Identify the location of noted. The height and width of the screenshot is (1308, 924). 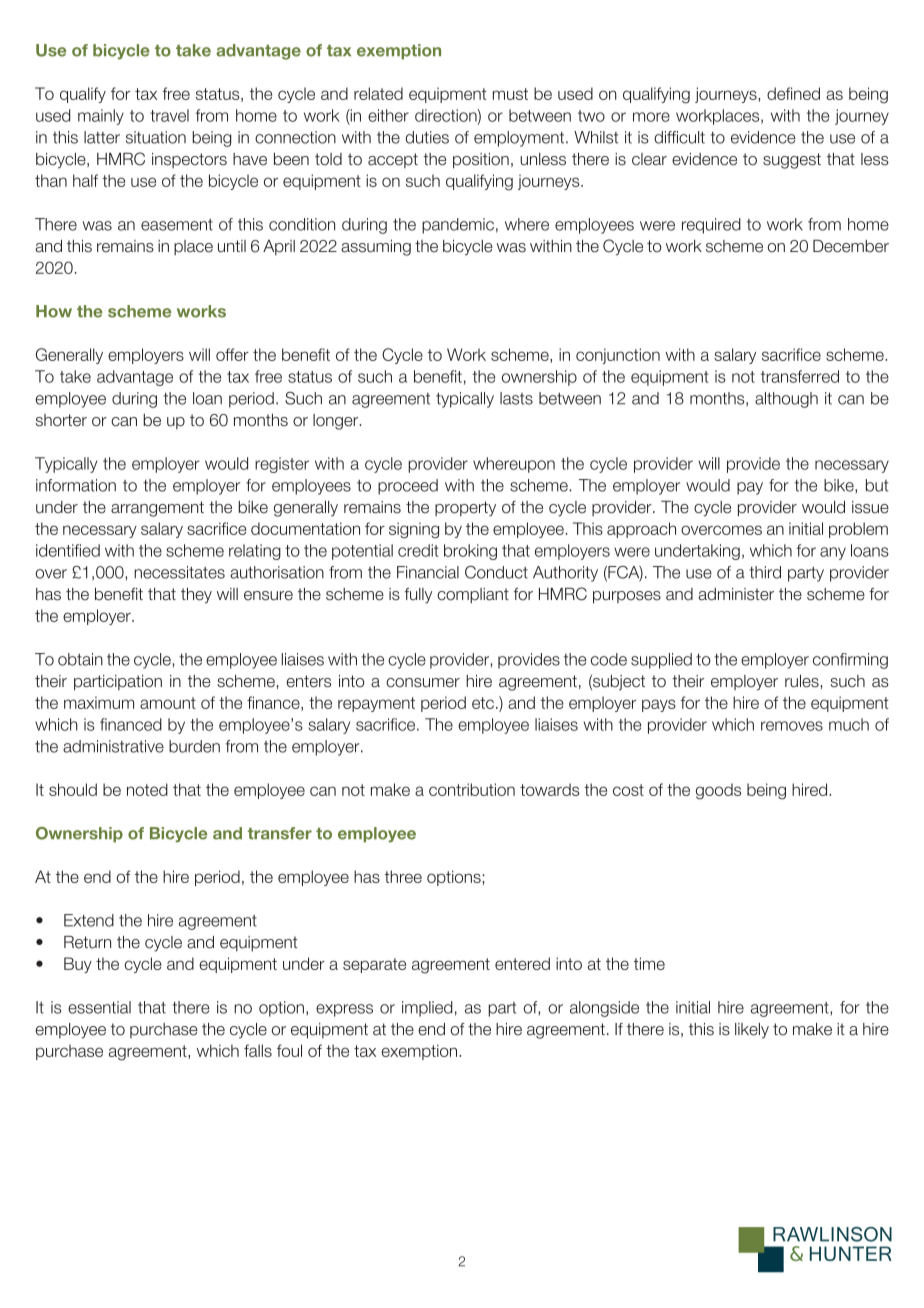
(147, 789).
